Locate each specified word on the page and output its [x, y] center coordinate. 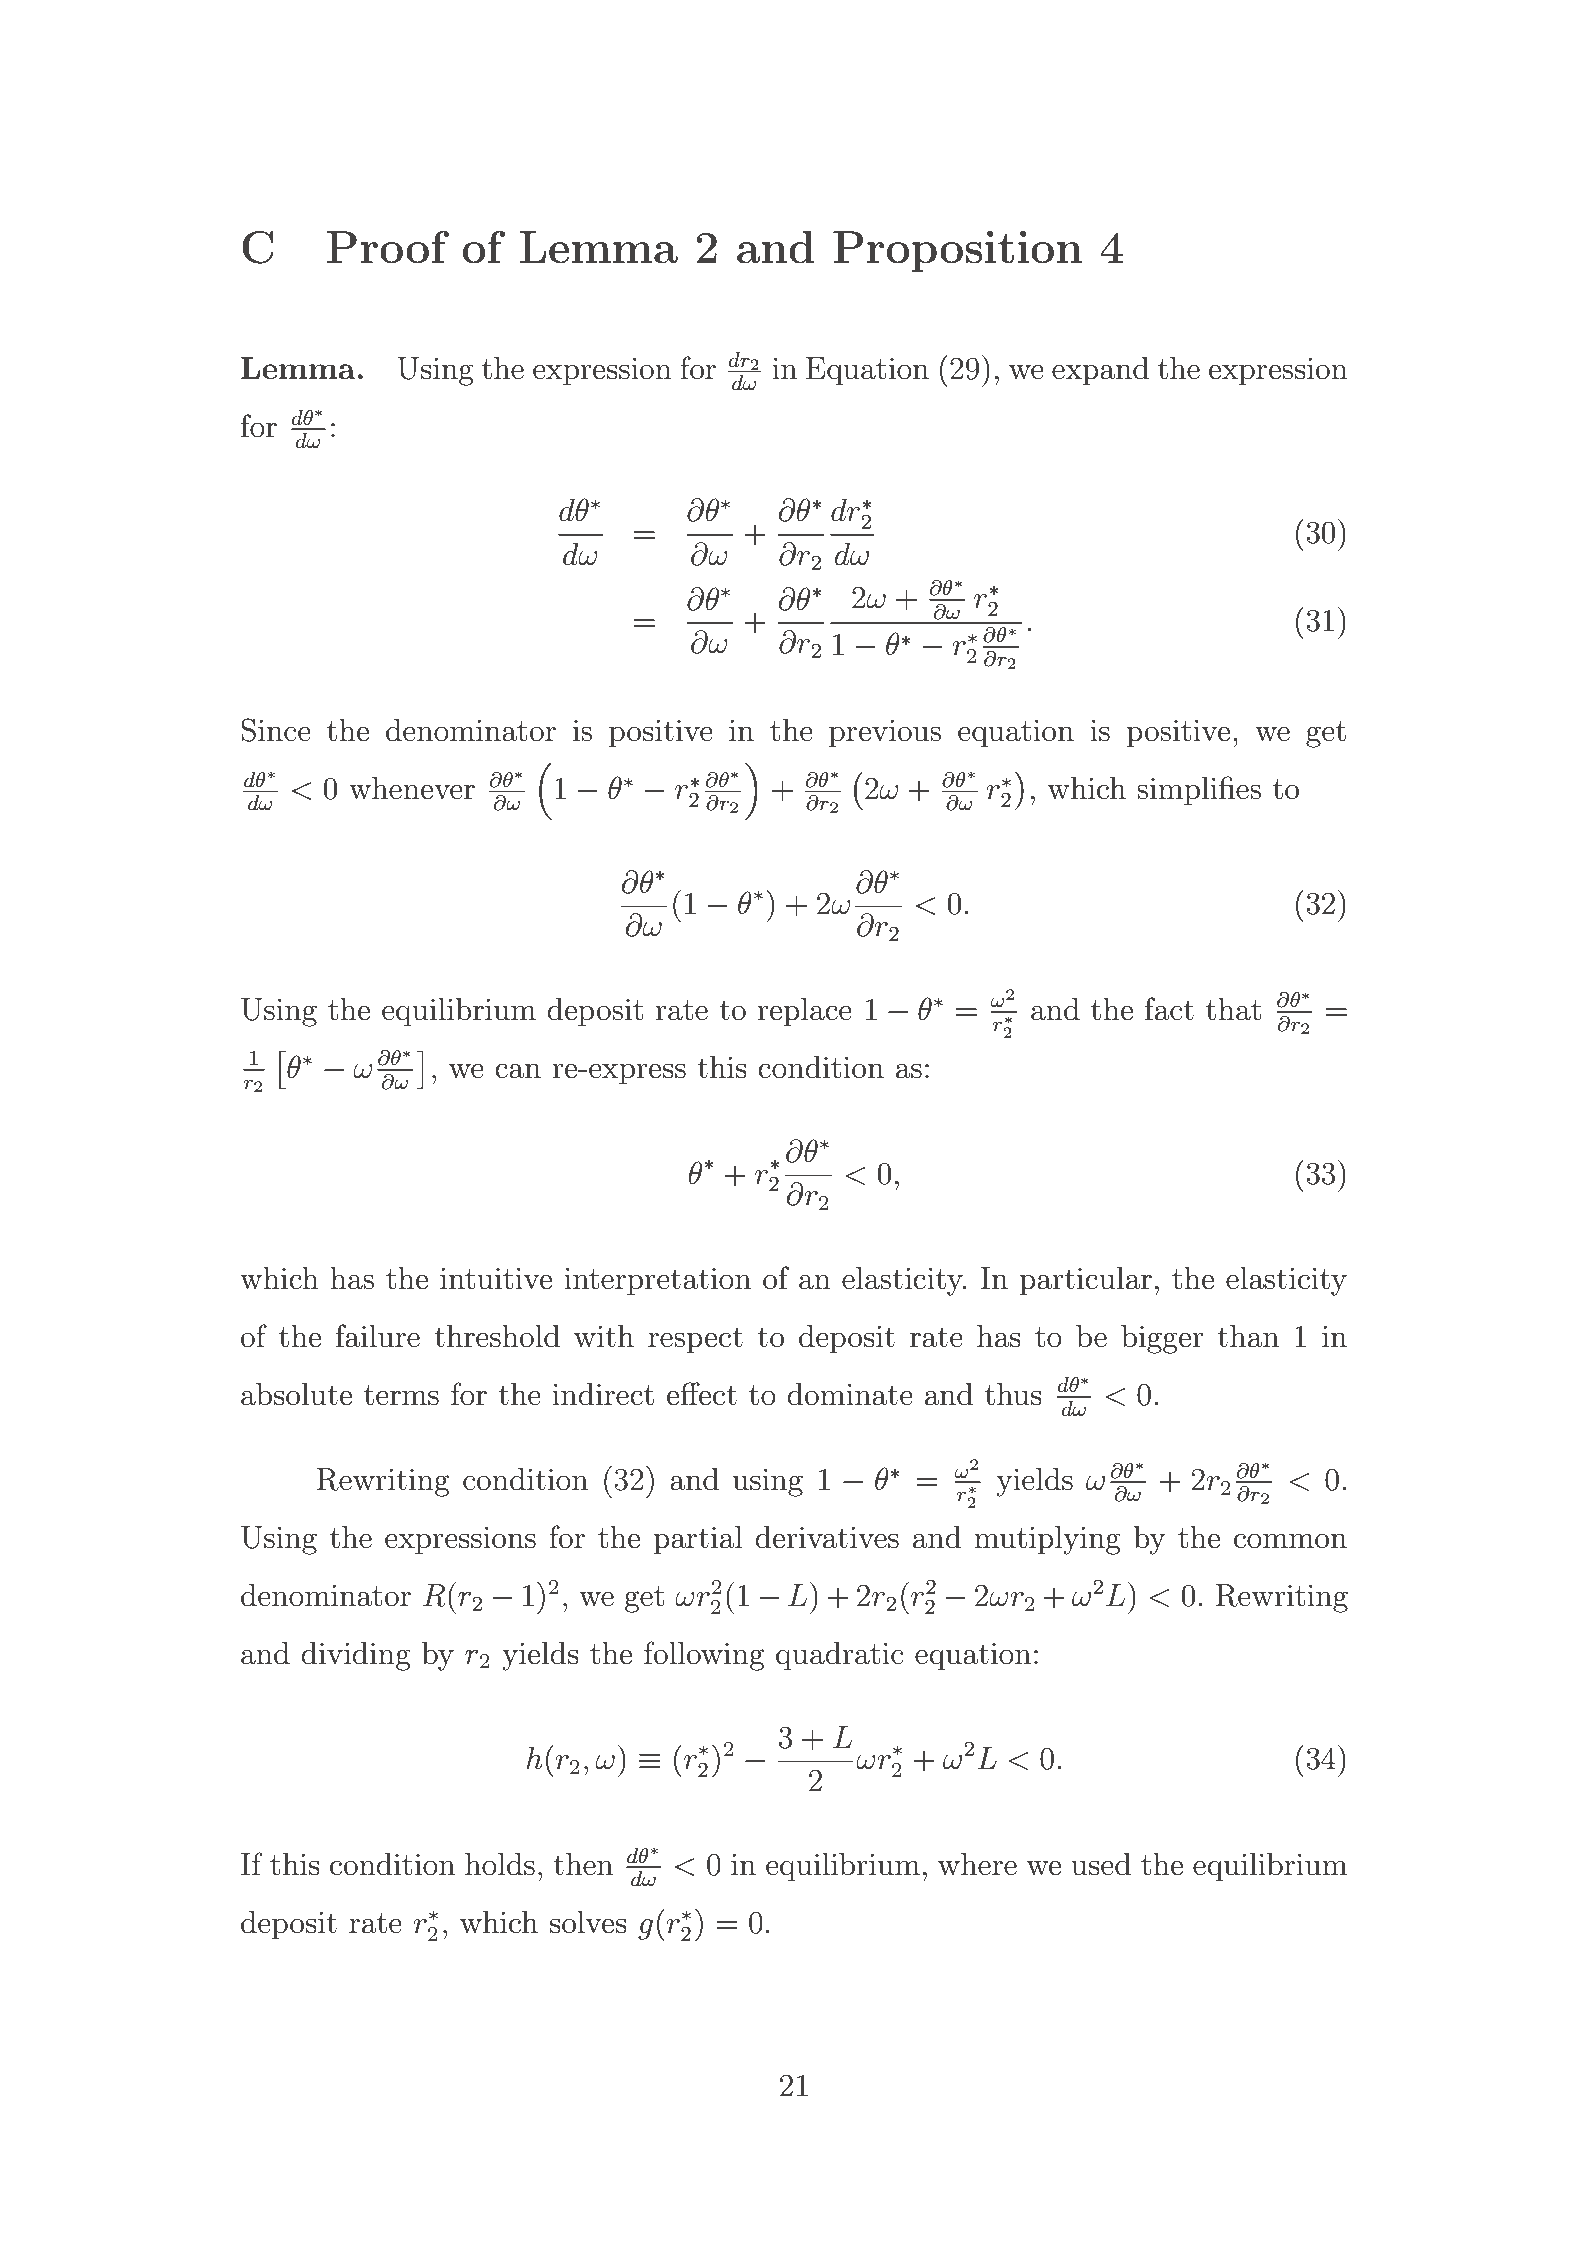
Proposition [957, 251]
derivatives [827, 1537]
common [1290, 1541]
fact [1169, 1009]
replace [804, 1012]
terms [401, 1395]
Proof [388, 247]
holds [500, 1864]
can [518, 1071]
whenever [412, 788]
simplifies [1199, 790]
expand [1100, 371]
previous [885, 733]
